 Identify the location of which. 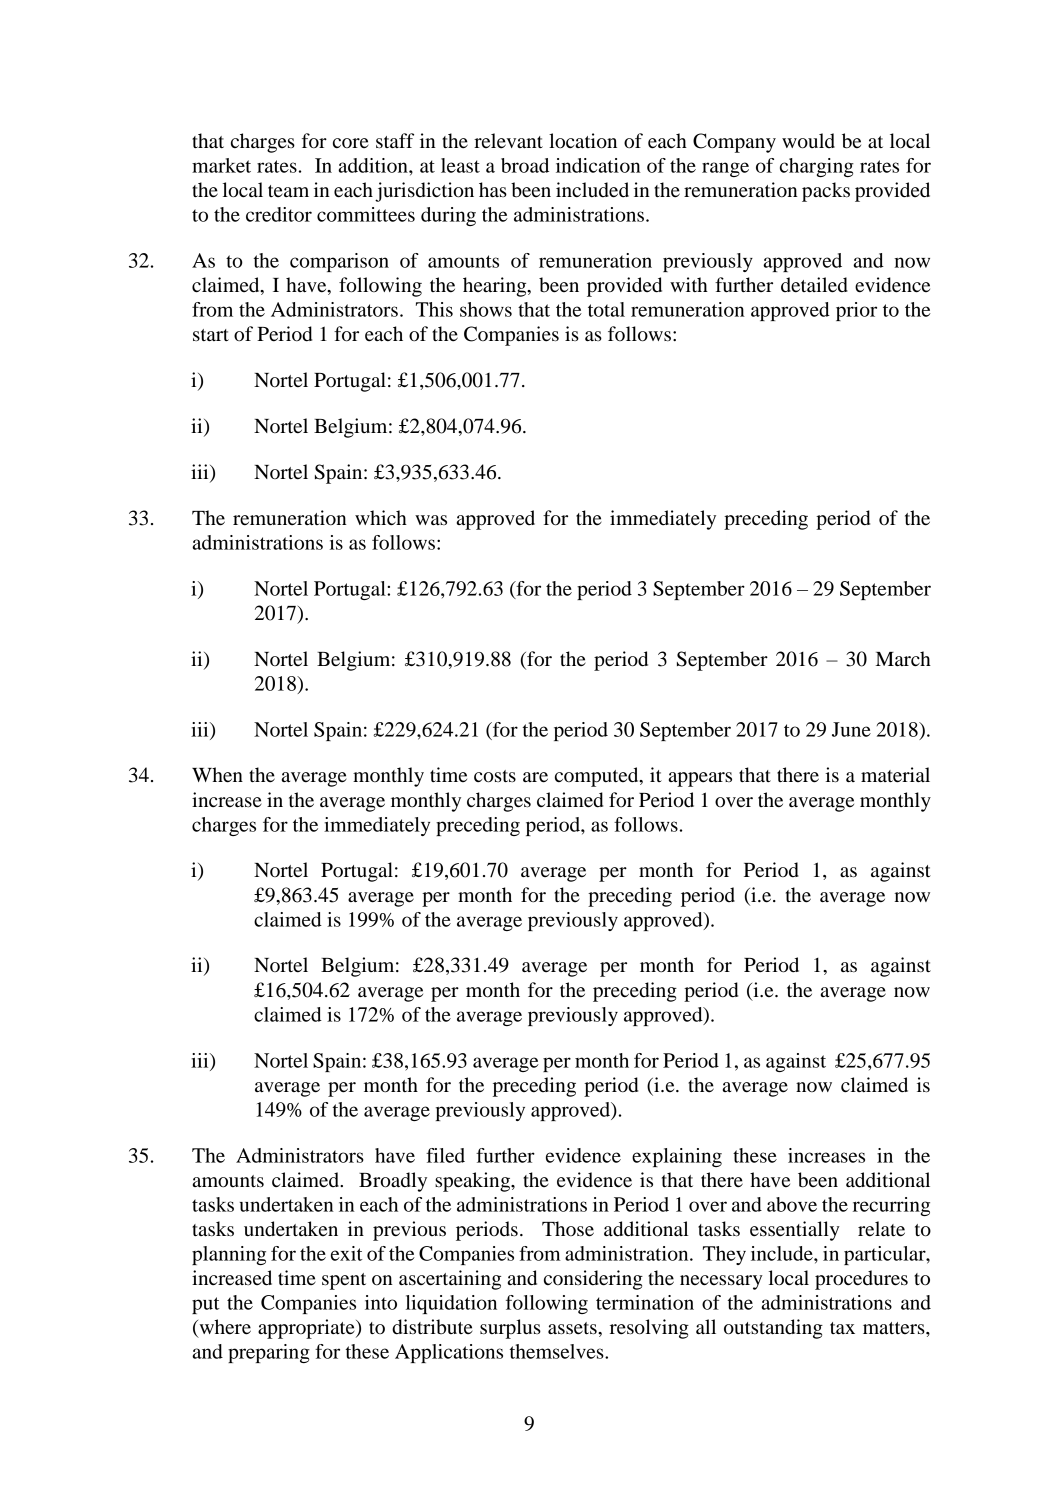
(381, 517).
